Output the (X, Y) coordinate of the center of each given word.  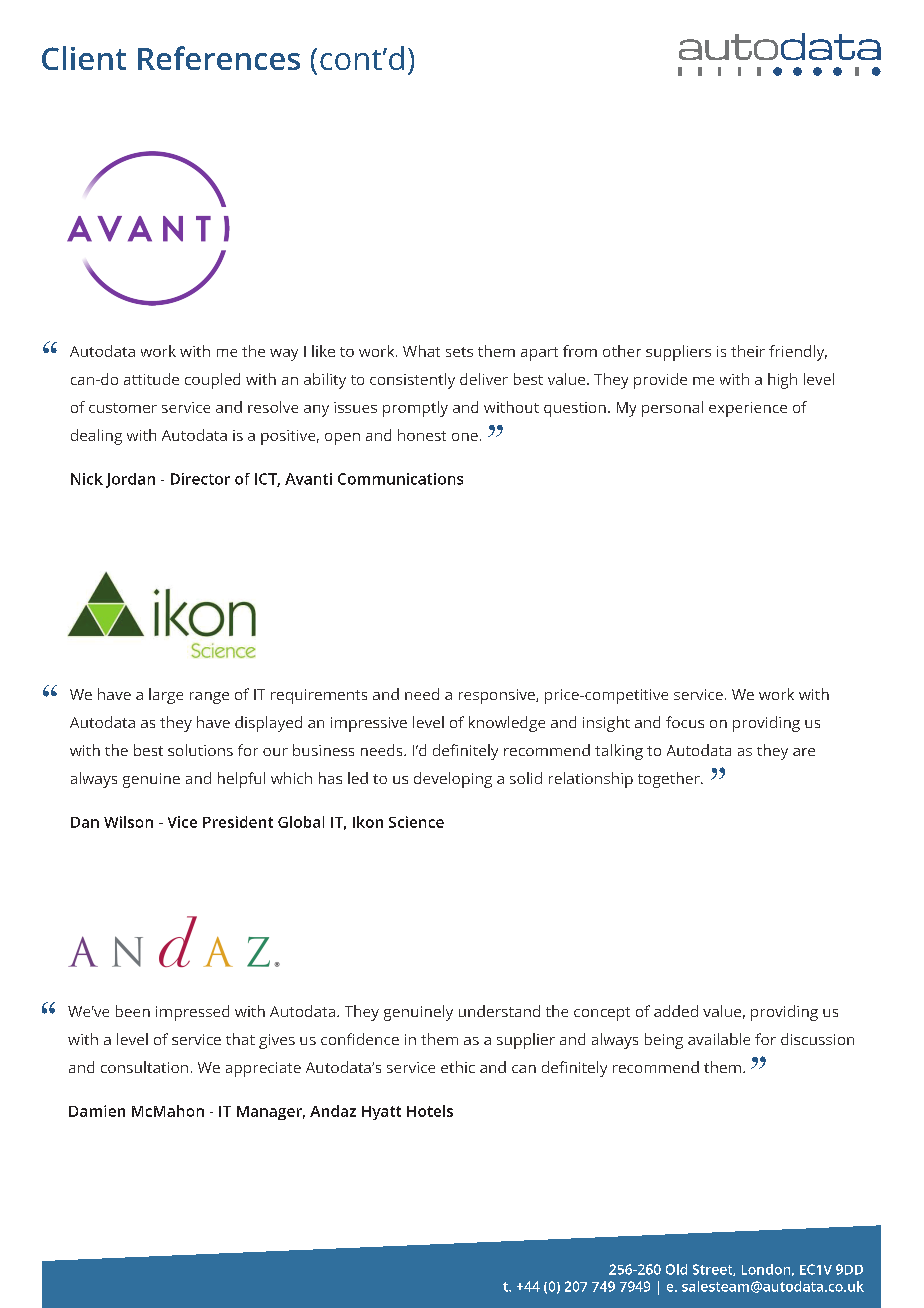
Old (676, 1269)
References (219, 58)
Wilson (128, 822)
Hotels (430, 1111)
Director (200, 479)
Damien (97, 1111)
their (748, 351)
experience (748, 409)
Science (416, 822)
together (670, 780)
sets (459, 352)
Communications (400, 479)
